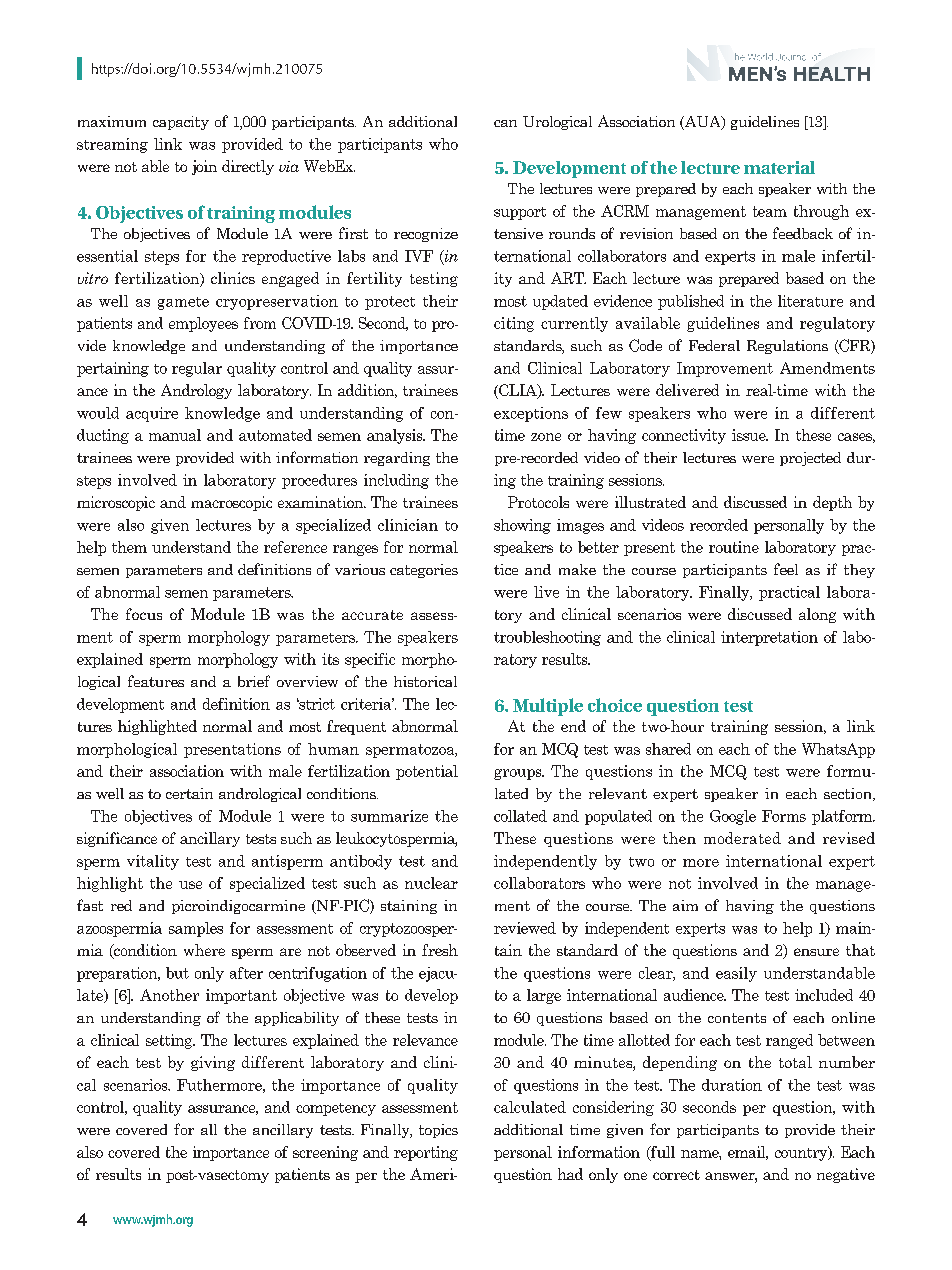 Image resolution: width=952 pixels, height=1270 pixels. Describe the element at coordinates (810, 459) in the document. I see `projected` at that location.
